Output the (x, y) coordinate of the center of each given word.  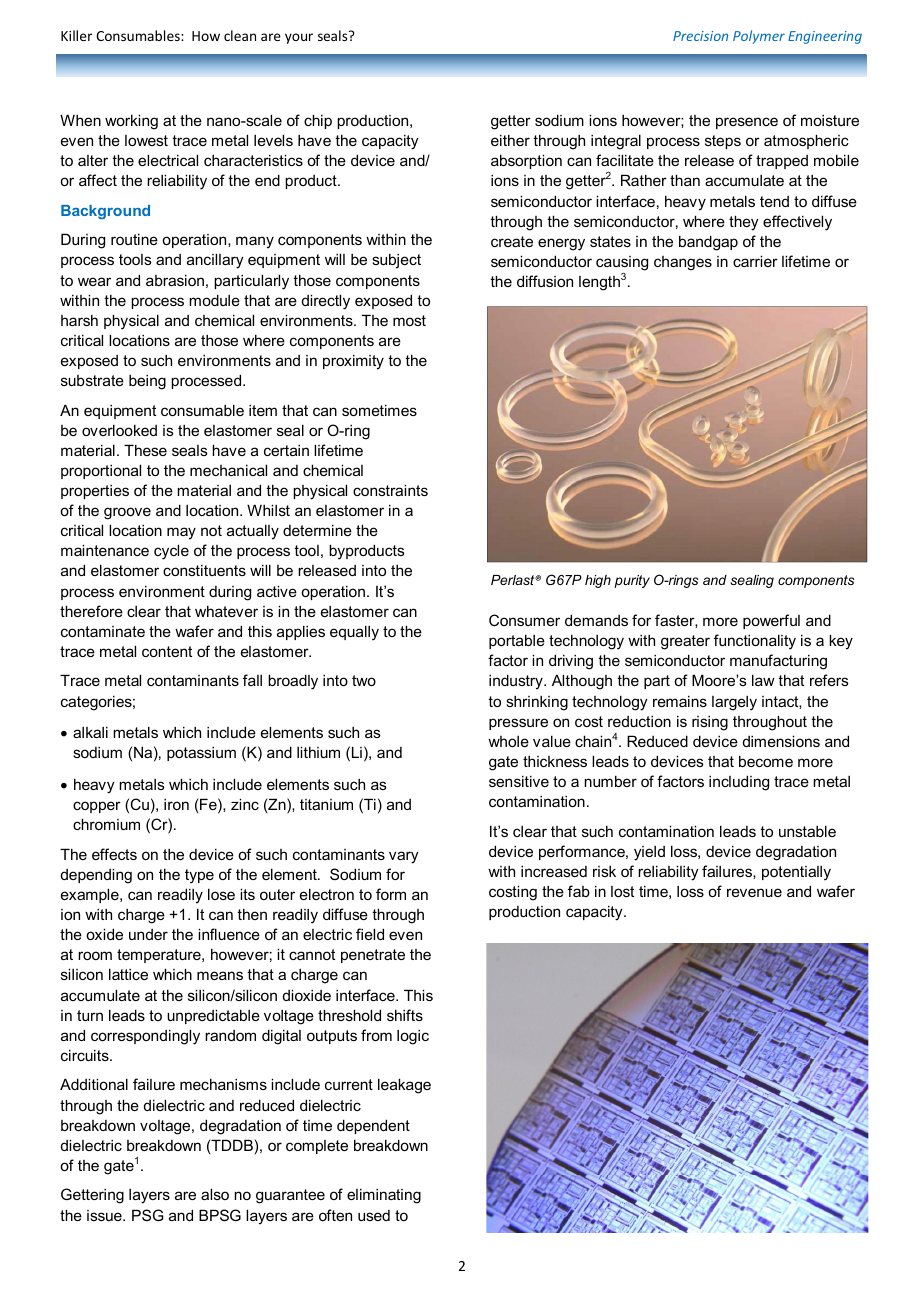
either (510, 140)
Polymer (759, 37)
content (167, 651)
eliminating (384, 1196)
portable (517, 641)
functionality (755, 642)
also (215, 1194)
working (131, 122)
